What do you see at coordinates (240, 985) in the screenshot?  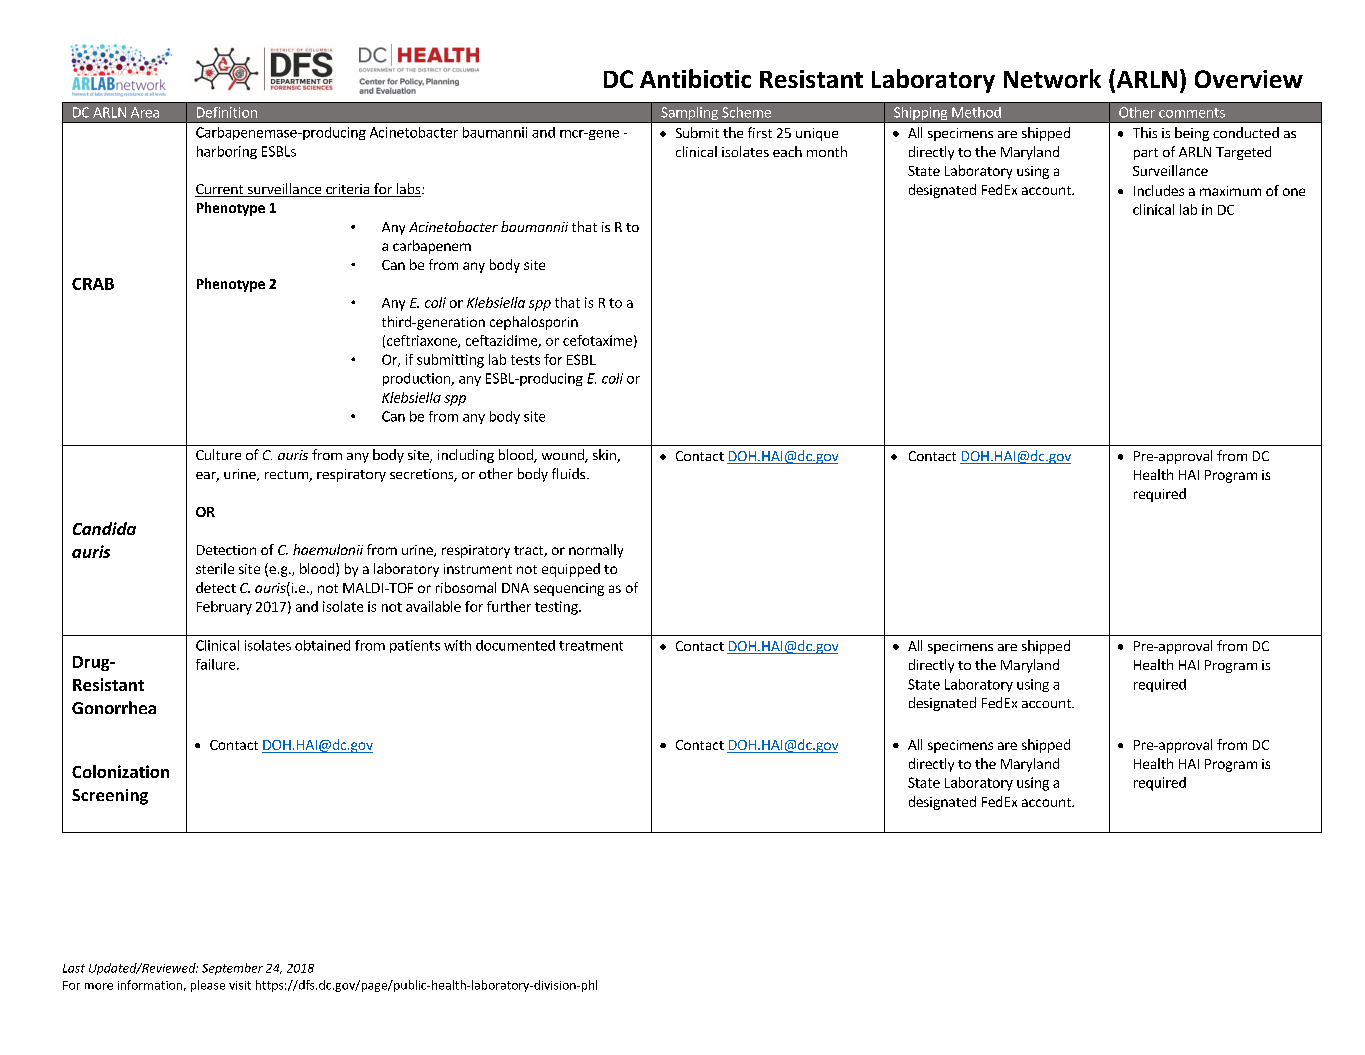 I see `visit` at bounding box center [240, 985].
